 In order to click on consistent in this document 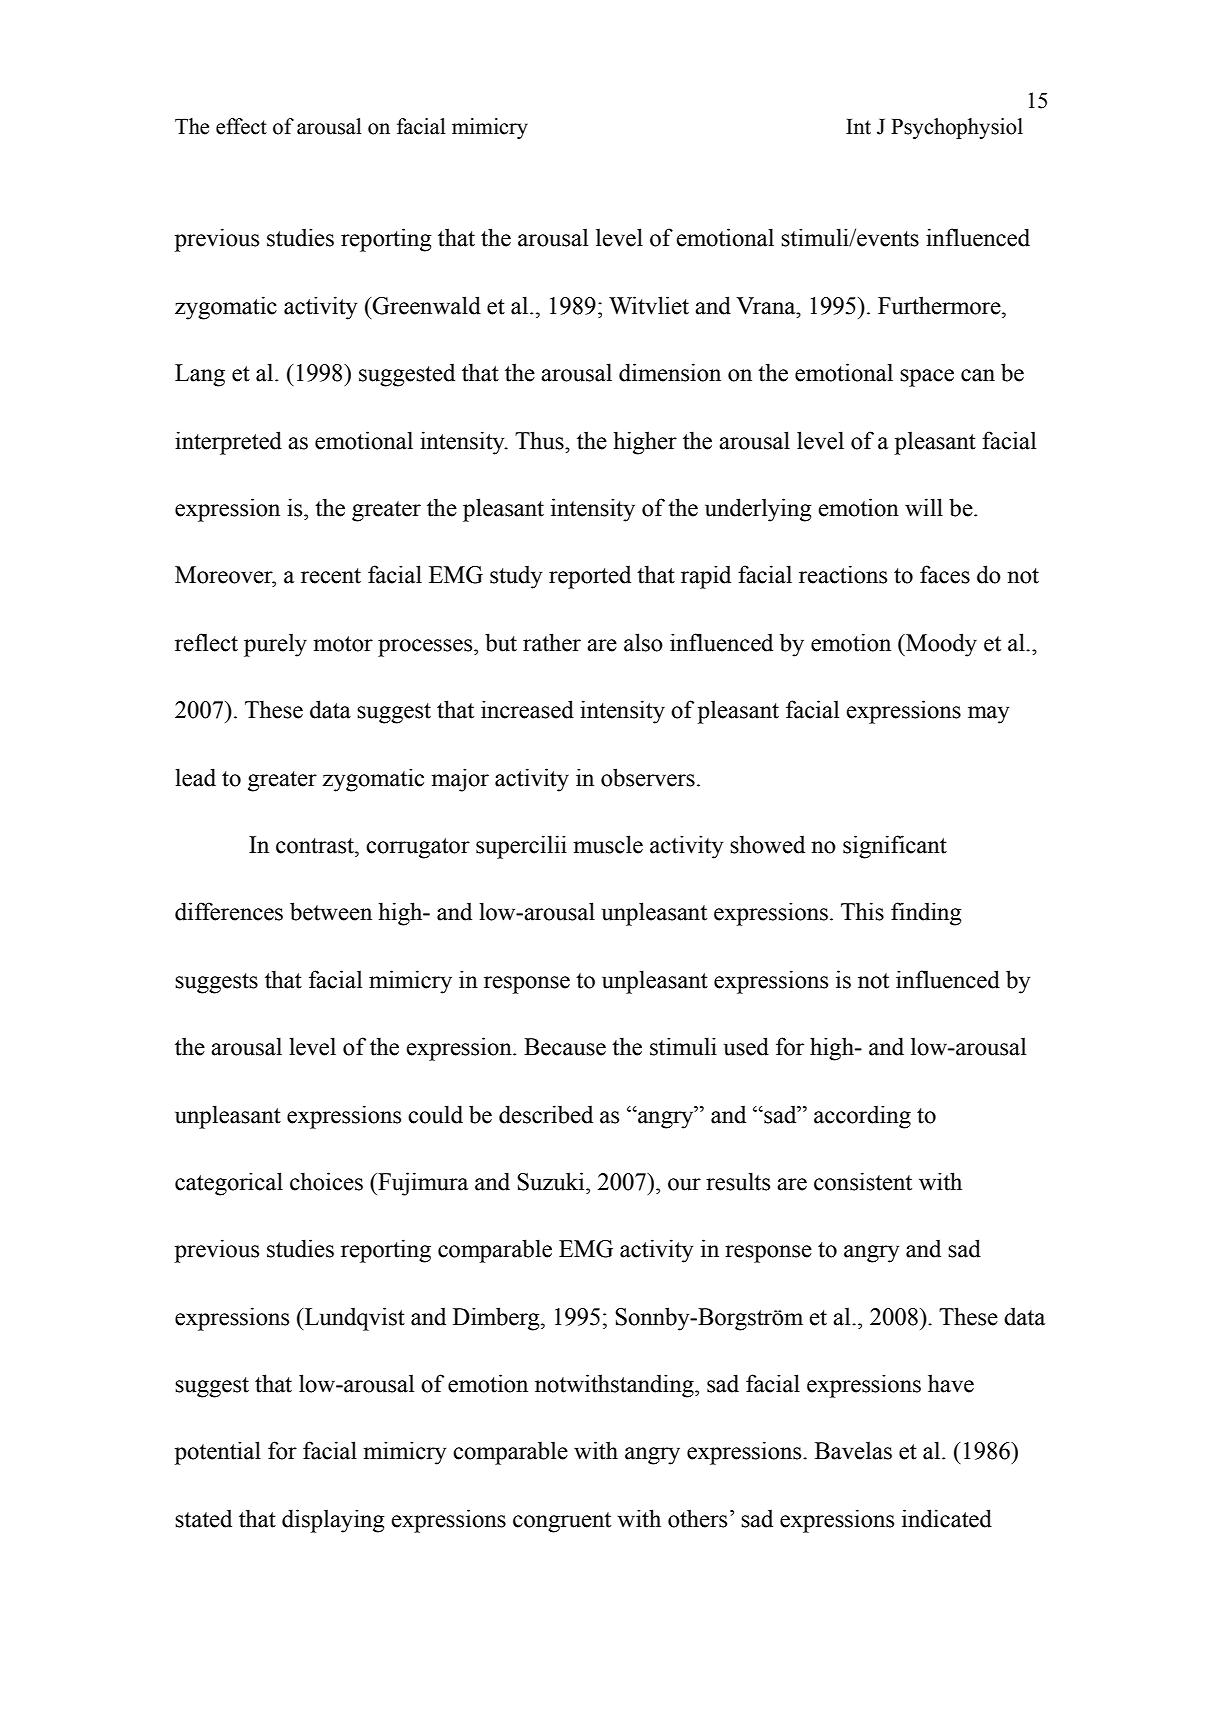, I will do `click(863, 1181)`.
